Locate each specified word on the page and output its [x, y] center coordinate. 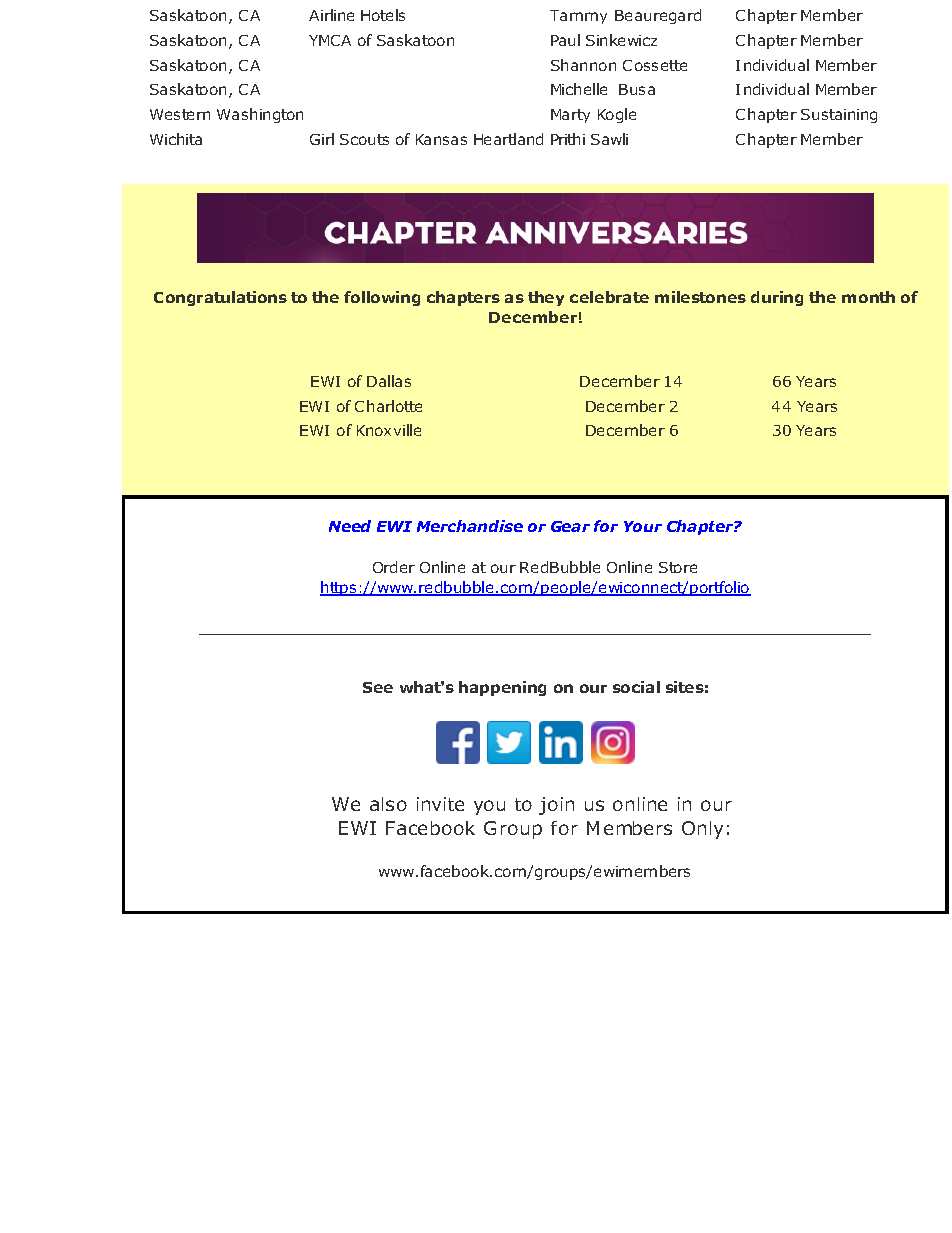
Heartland [508, 139]
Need [350, 526]
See [378, 687]
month [868, 297]
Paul [565, 40]
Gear [570, 526]
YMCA [330, 40]
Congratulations [220, 298]
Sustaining [839, 116]
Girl [322, 139]
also [388, 804]
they [546, 298]
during [777, 298]
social [636, 687]
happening [502, 688]
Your [643, 526]
